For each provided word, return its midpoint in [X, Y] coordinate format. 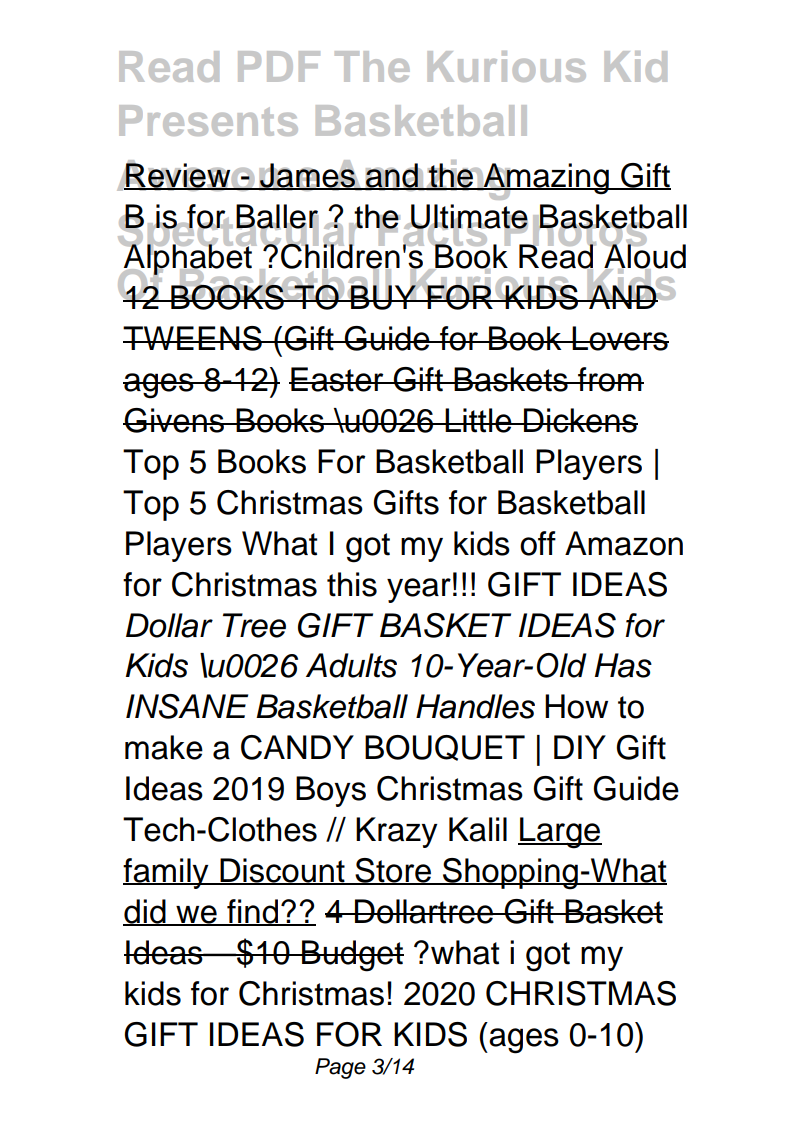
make [164, 747]
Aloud [644, 256]
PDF [279, 66]
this [352, 584]
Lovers [620, 338]
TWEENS [193, 338]
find [252, 912]
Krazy [397, 832]
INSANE [187, 706]
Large [560, 833]
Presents [208, 120]
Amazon [624, 543]
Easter [337, 379]
